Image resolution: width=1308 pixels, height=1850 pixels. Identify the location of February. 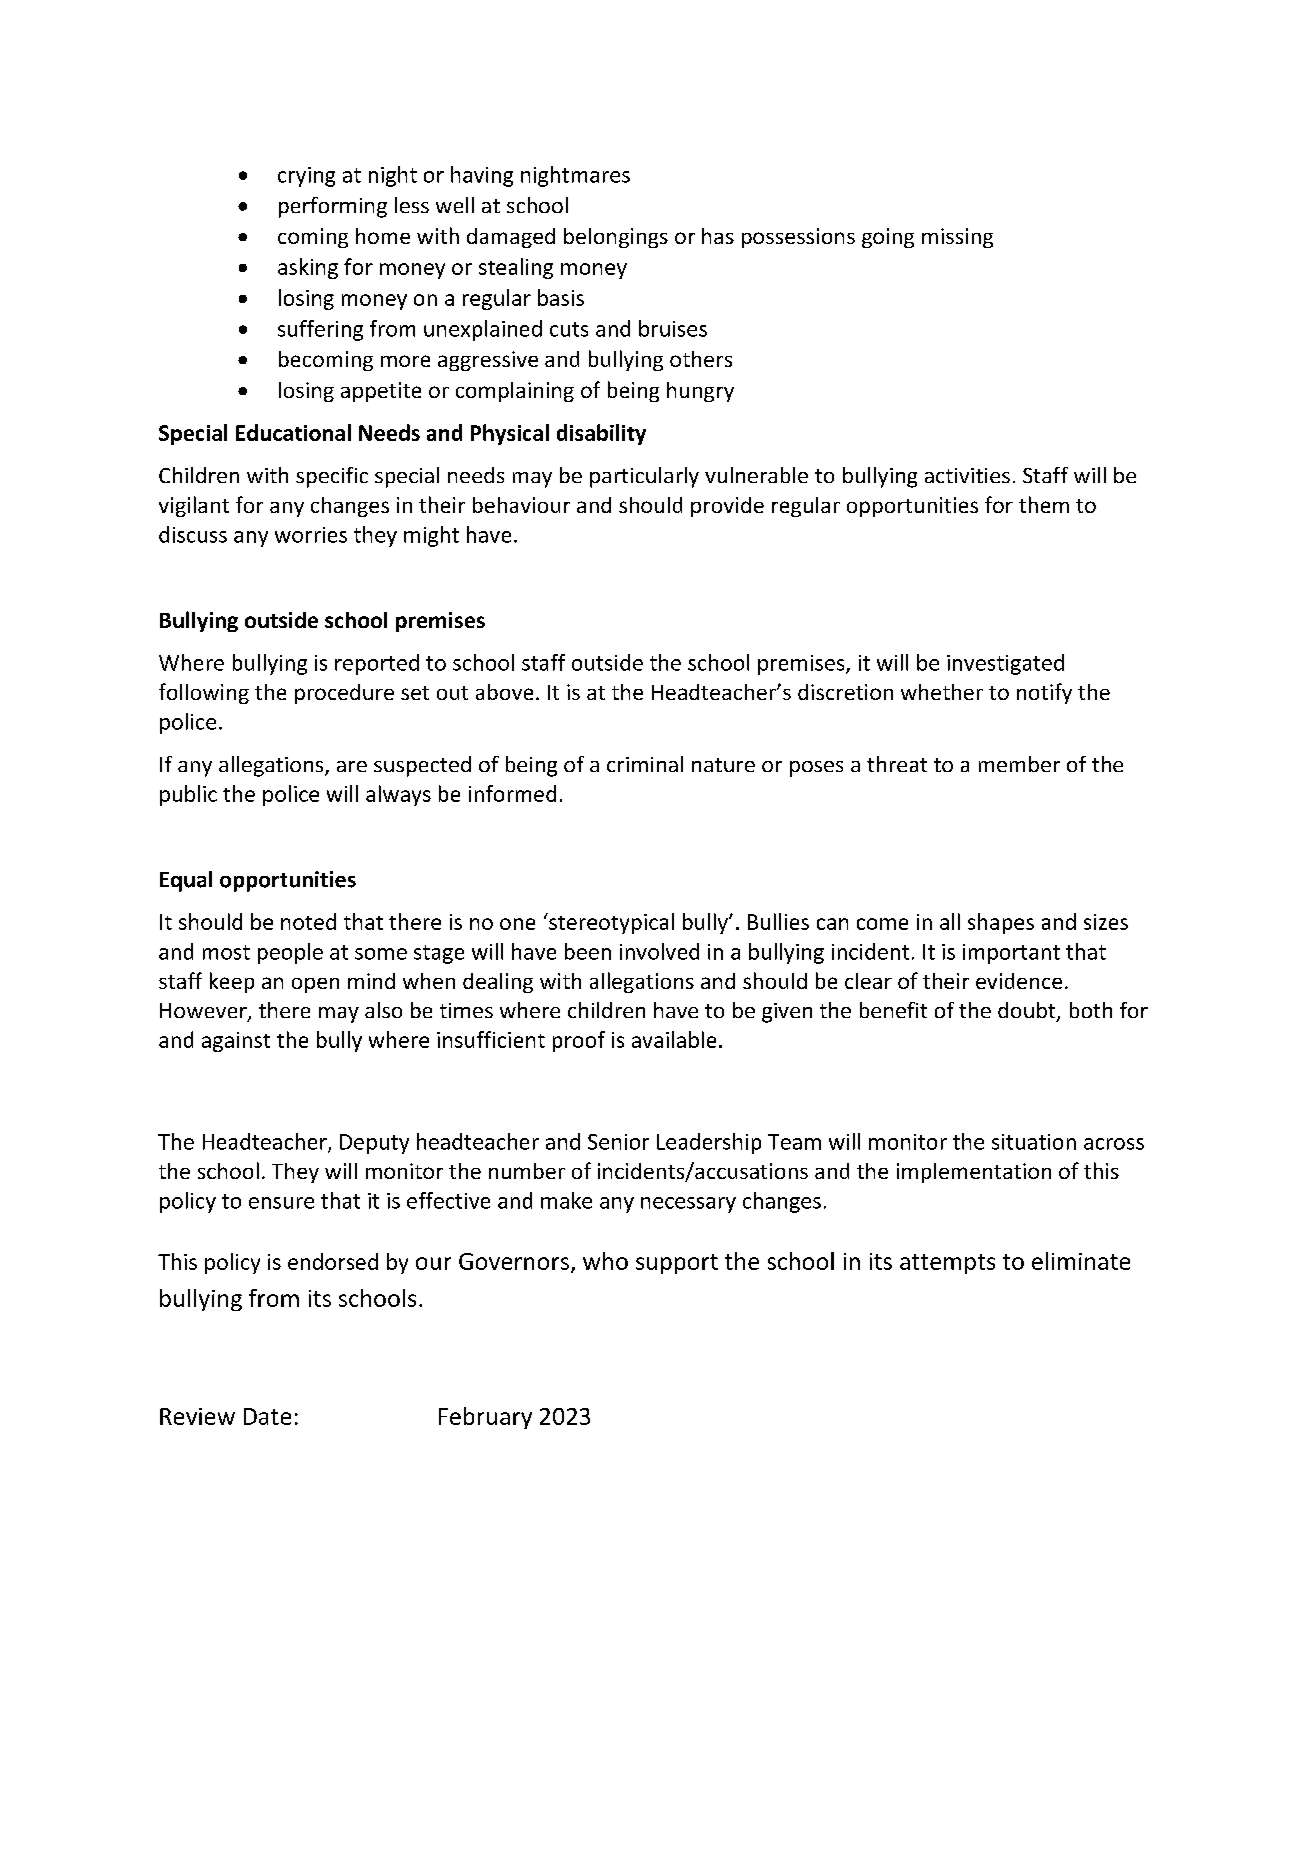
(485, 1418).
